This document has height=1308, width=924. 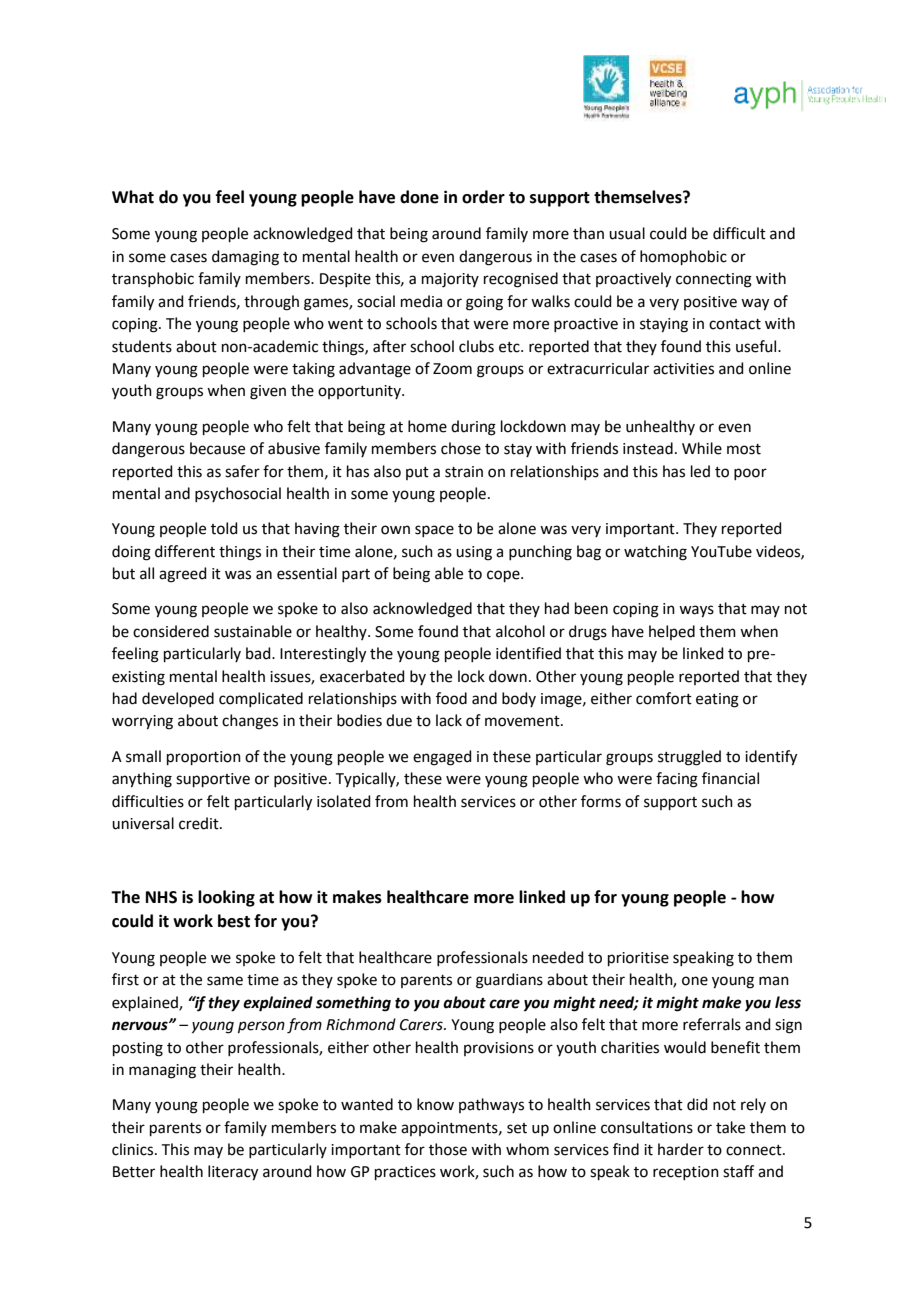 I want to click on literacy, so click(x=233, y=1173).
